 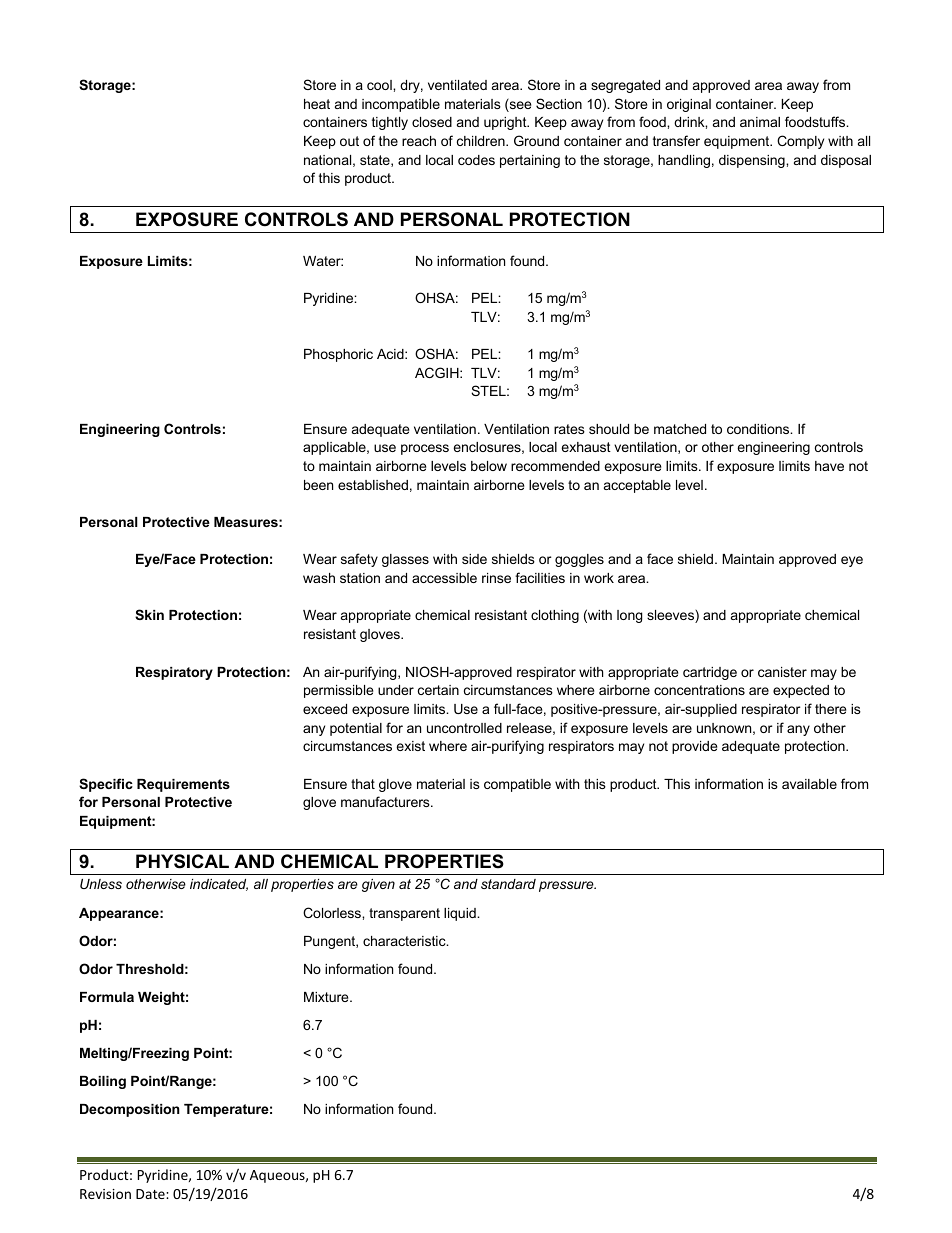 I want to click on animal, so click(x=760, y=122).
